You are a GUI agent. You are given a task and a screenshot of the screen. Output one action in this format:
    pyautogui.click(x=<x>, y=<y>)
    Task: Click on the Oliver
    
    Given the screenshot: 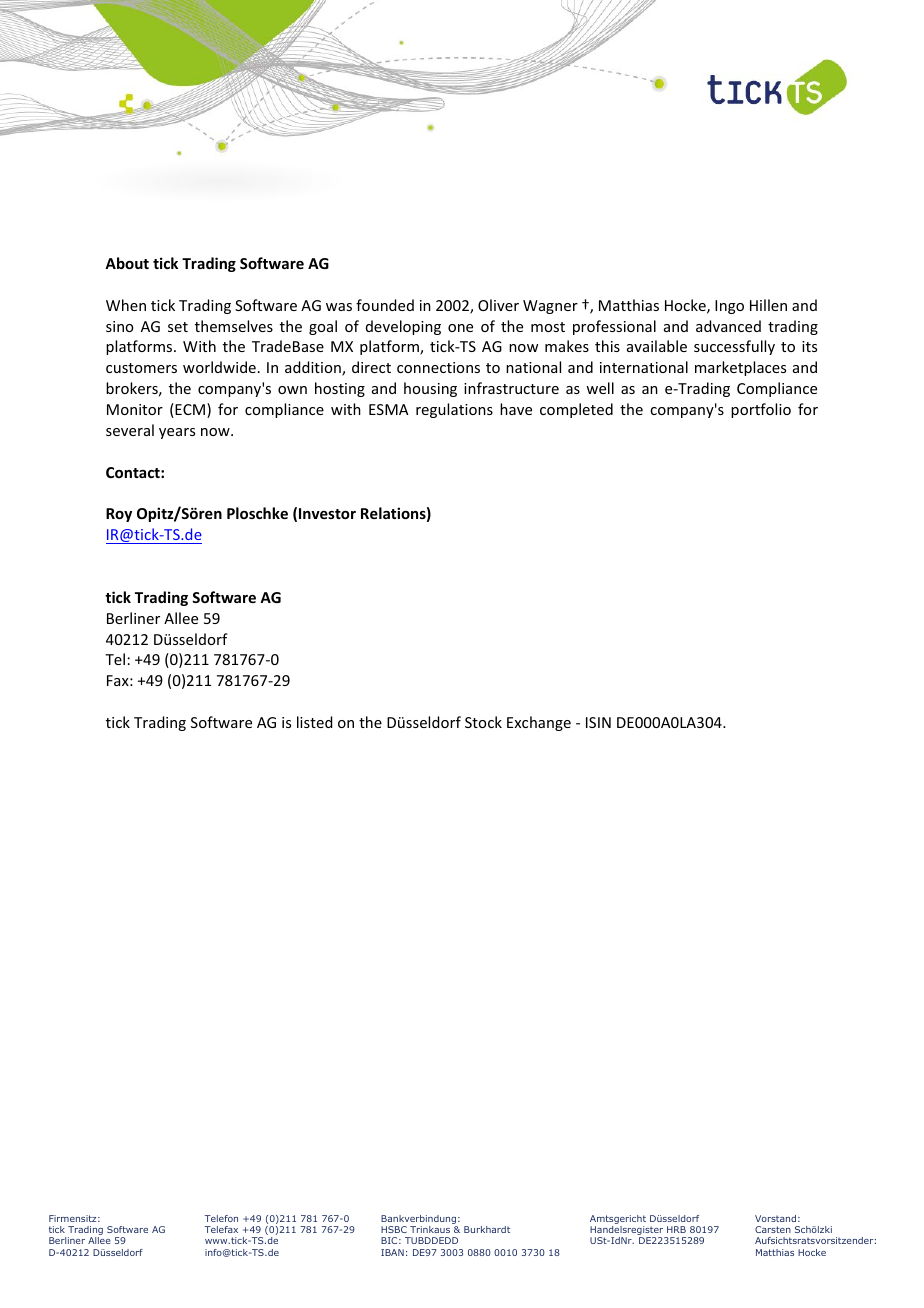 What is the action you would take?
    pyautogui.click(x=498, y=305)
